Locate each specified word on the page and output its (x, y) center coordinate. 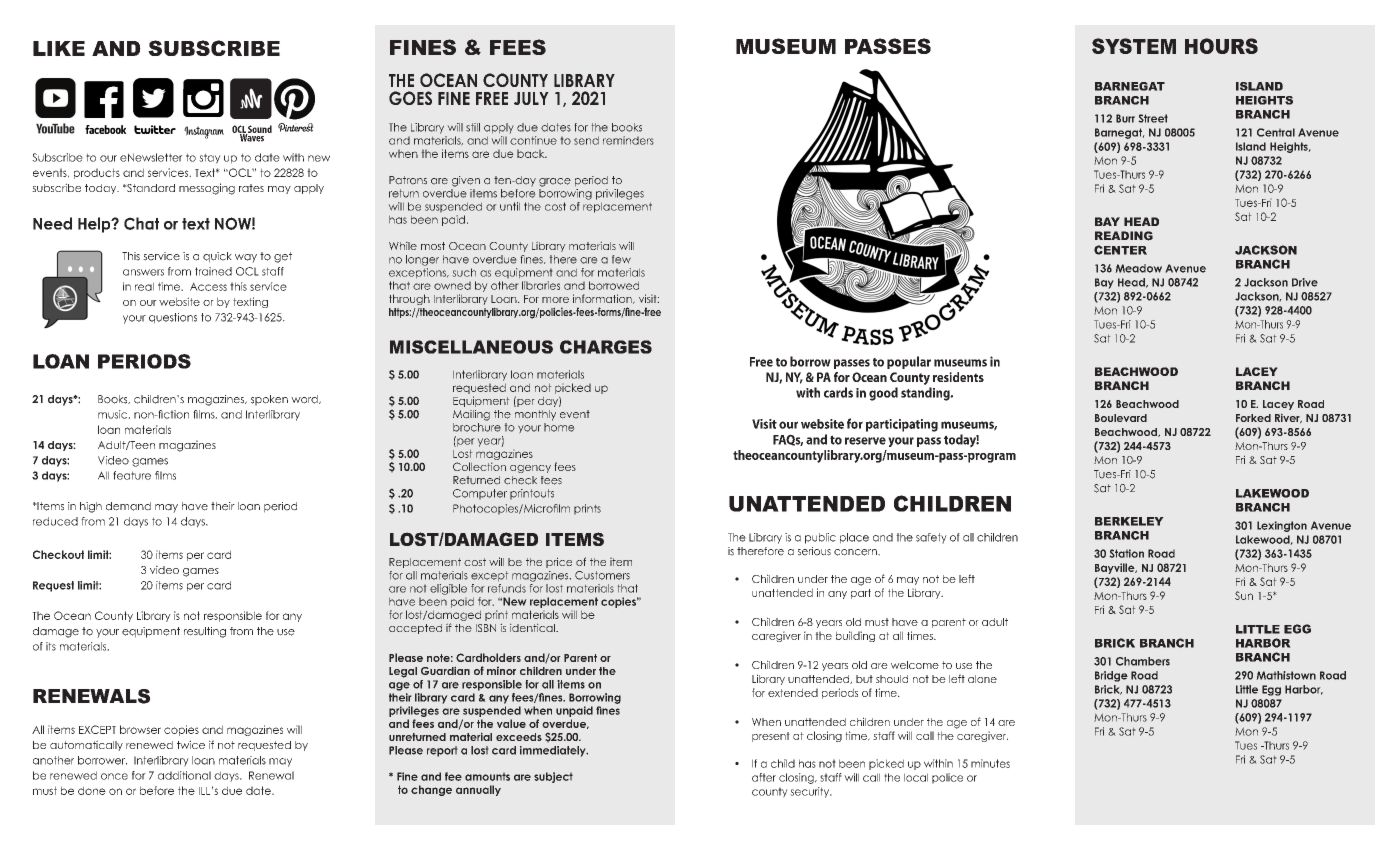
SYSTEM (1134, 46)
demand (128, 506)
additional (184, 775)
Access (208, 286)
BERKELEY (1129, 521)
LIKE (59, 48)
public (820, 538)
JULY (531, 98)
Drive (1305, 282)
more (555, 300)
